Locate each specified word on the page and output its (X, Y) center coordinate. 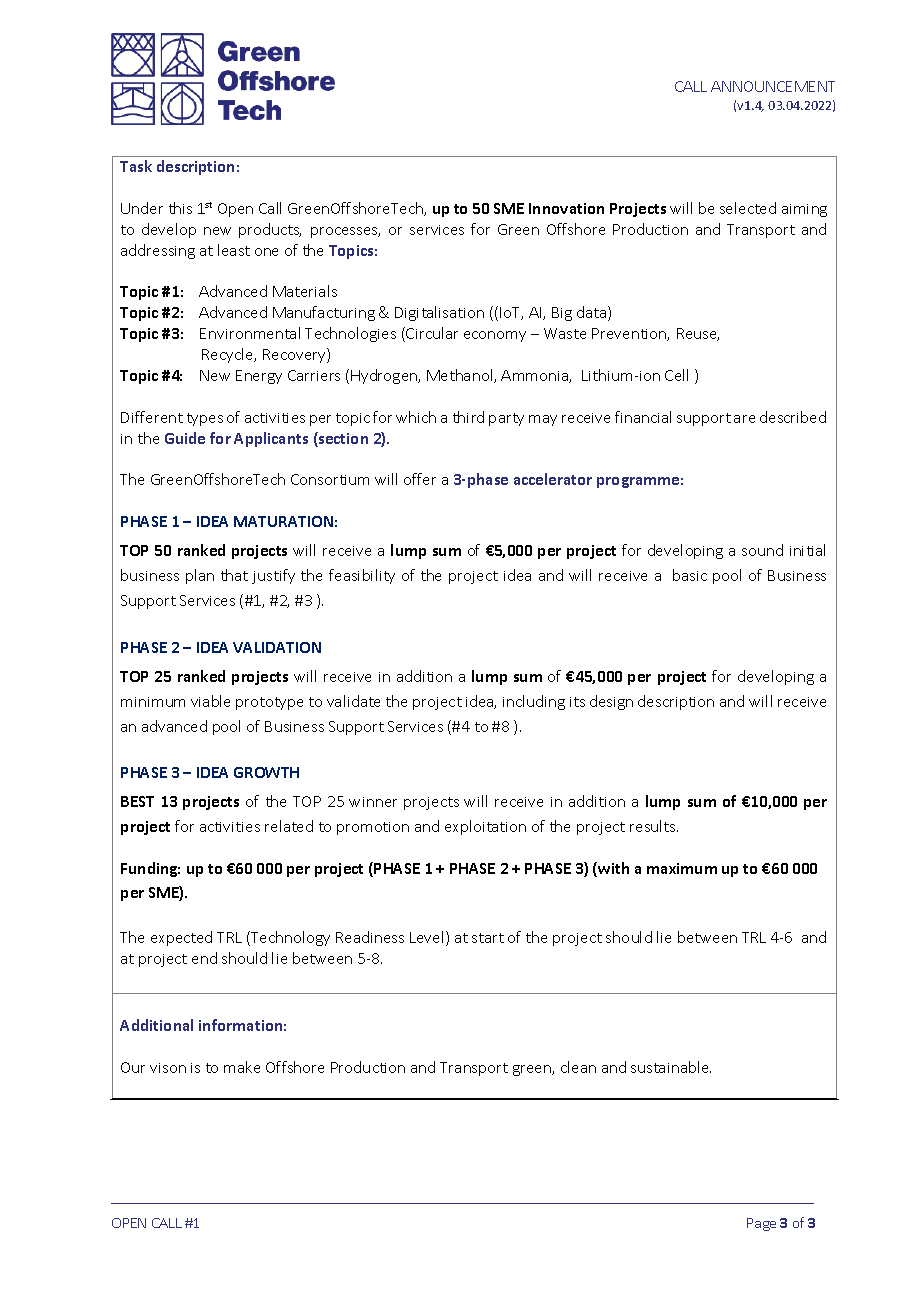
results (654, 826)
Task (136, 166)
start (488, 938)
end (204, 958)
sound (762, 550)
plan (200, 576)
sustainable (671, 1067)
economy (495, 336)
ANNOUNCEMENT (773, 86)
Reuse (698, 334)
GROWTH (266, 772)
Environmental (250, 333)
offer (420, 479)
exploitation (485, 827)
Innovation (566, 208)
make (242, 1067)
